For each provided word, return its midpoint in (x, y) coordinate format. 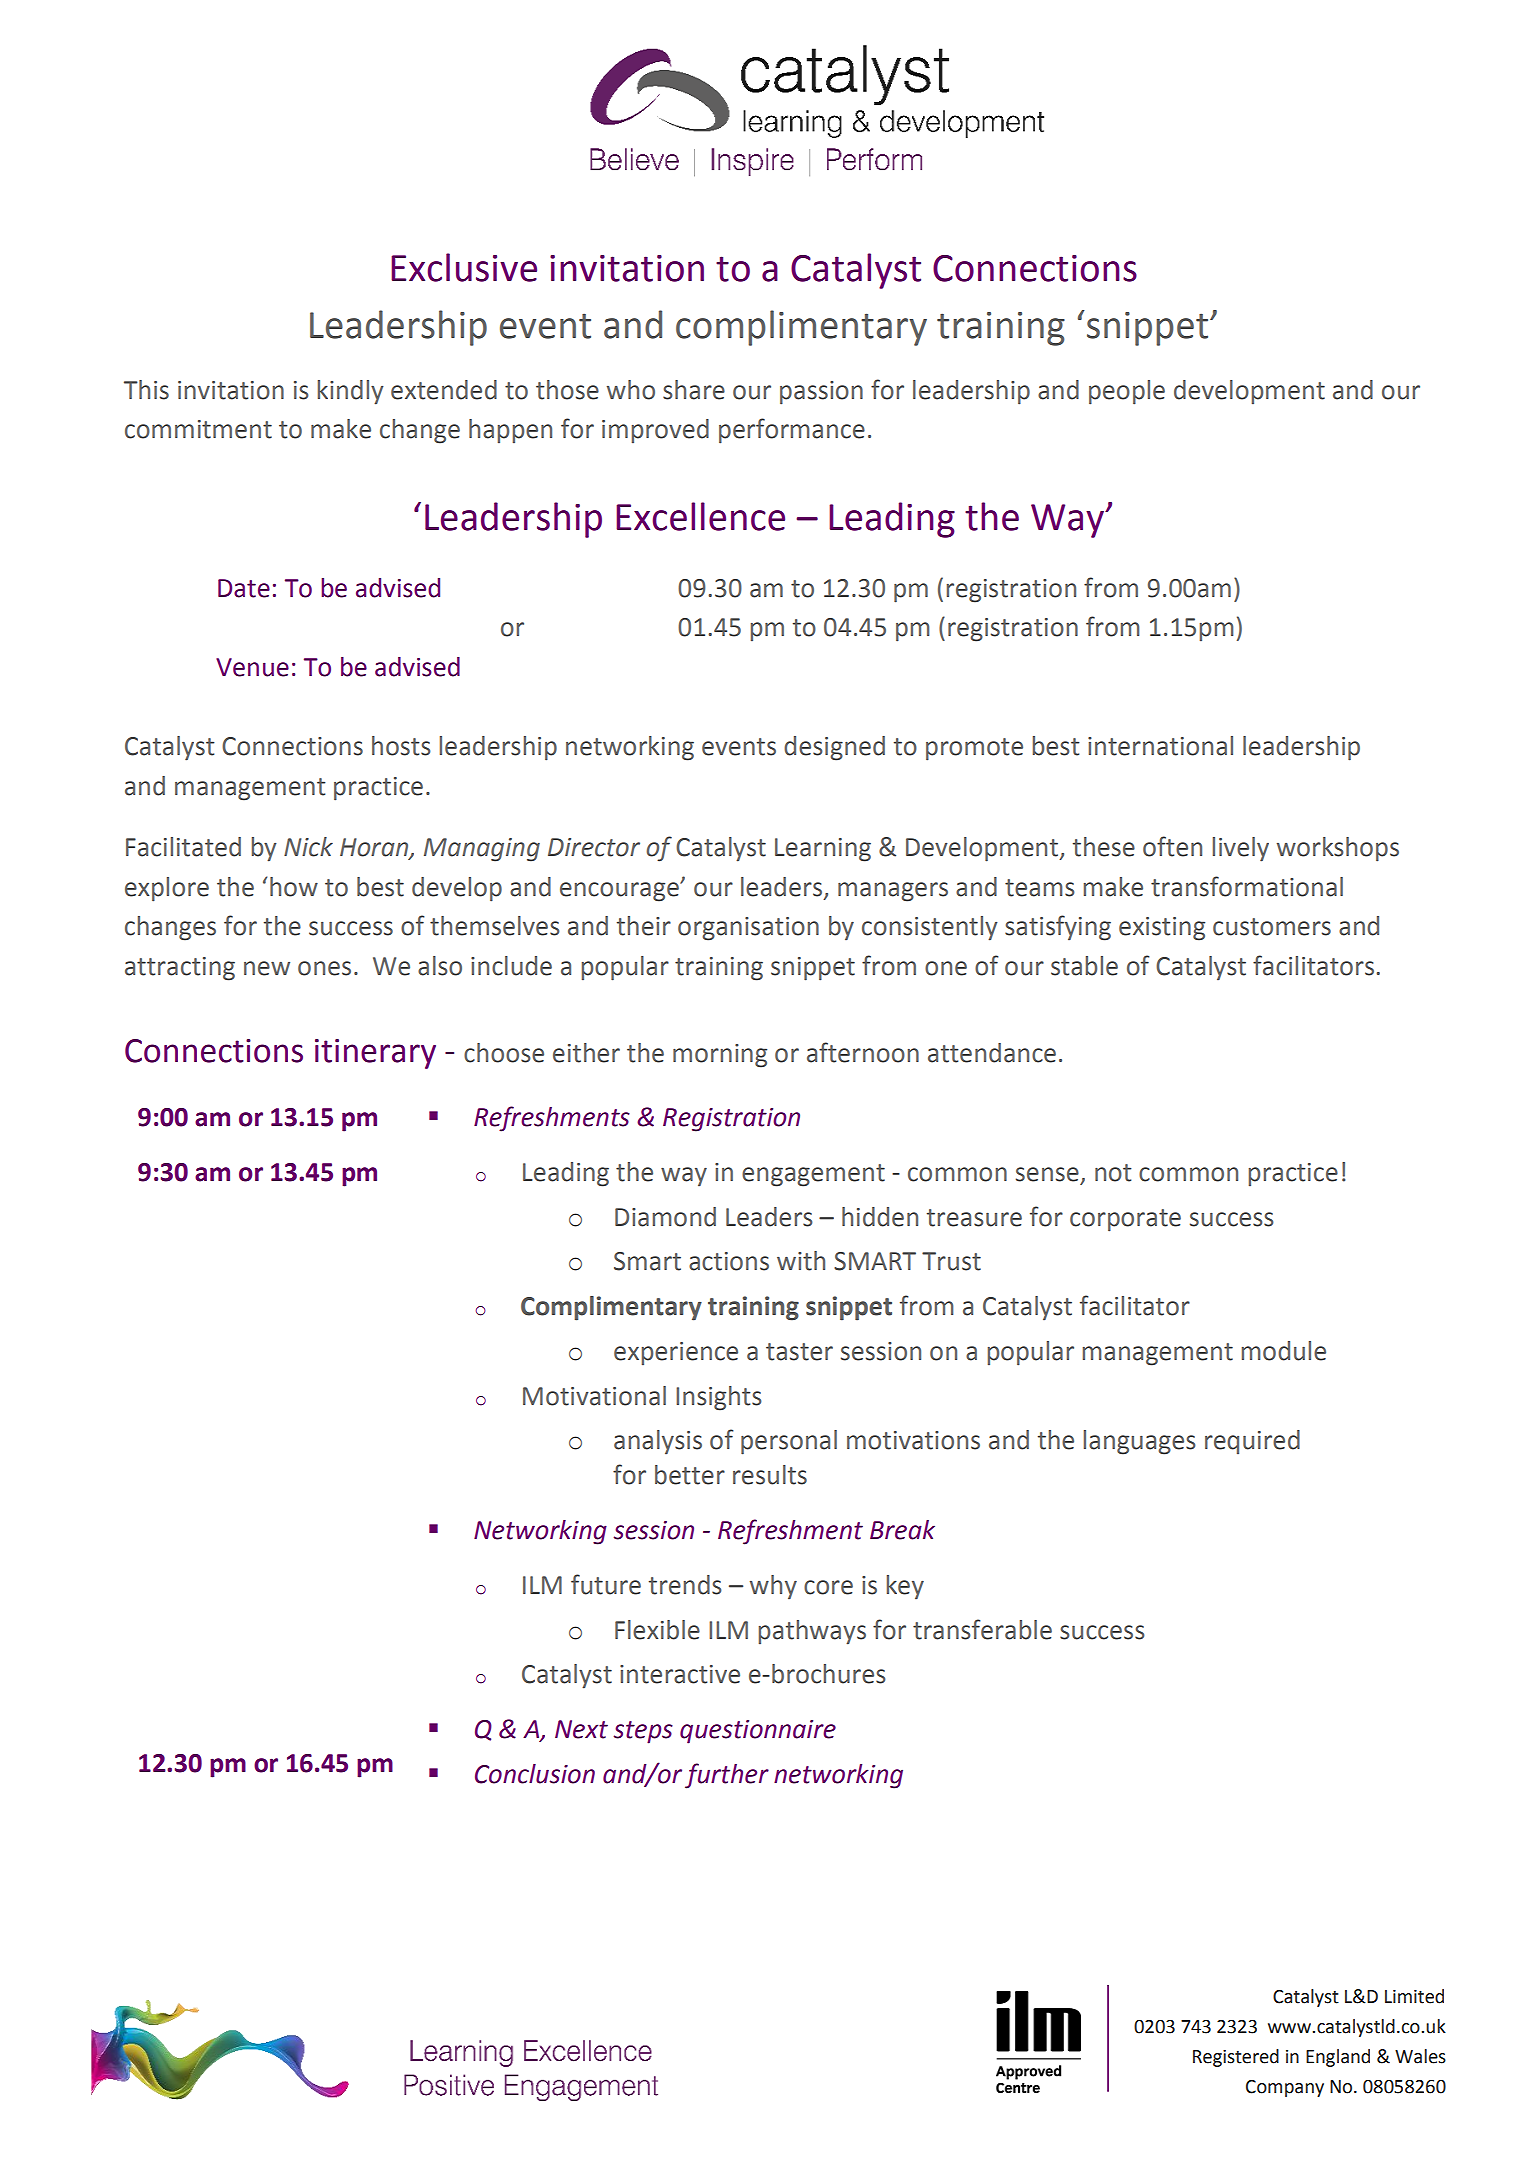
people (1127, 392)
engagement (813, 1175)
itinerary (375, 1054)
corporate (1125, 1220)
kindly (351, 392)
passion (821, 393)
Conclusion (535, 1774)
